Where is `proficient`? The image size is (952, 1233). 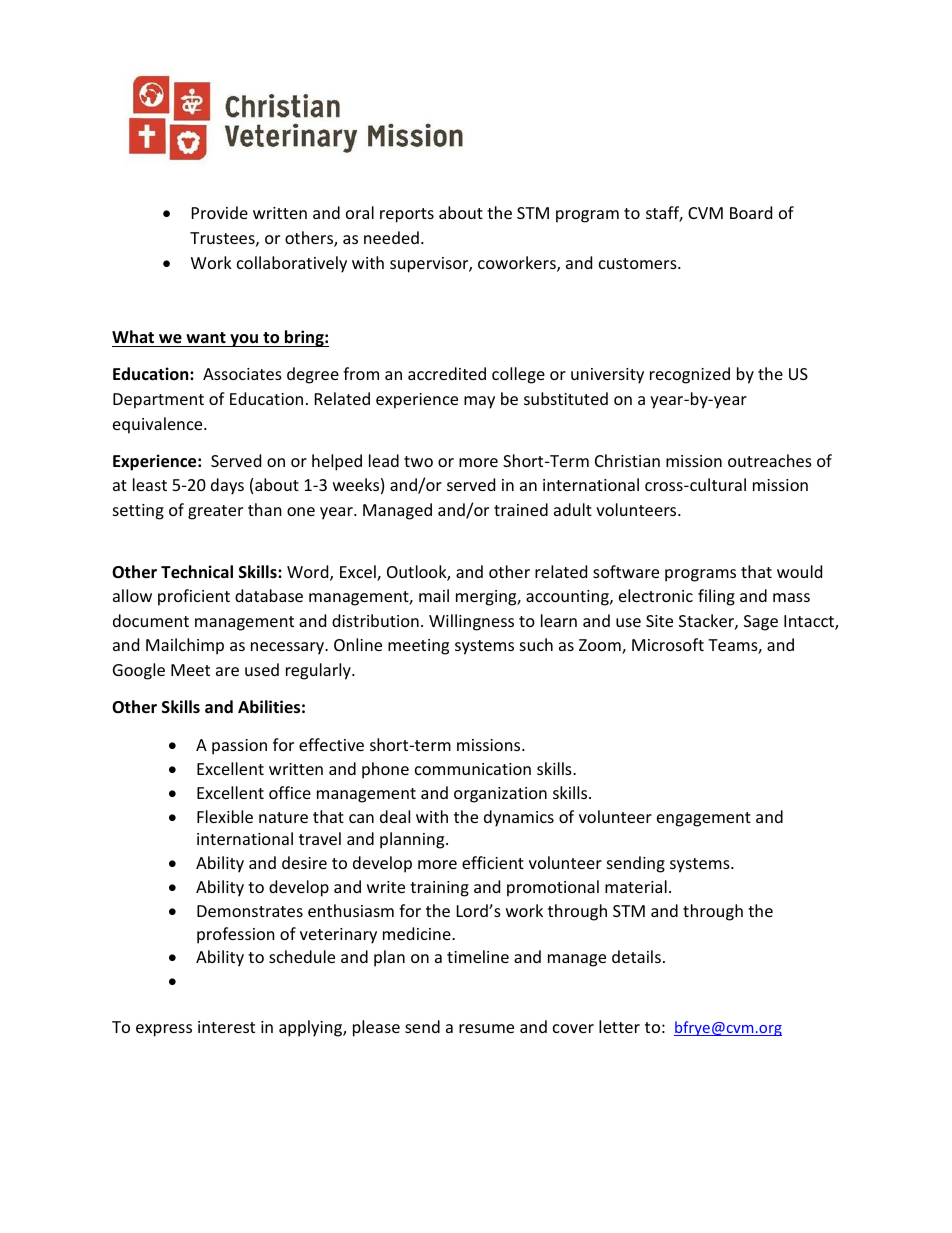 proficient is located at coordinates (194, 597).
